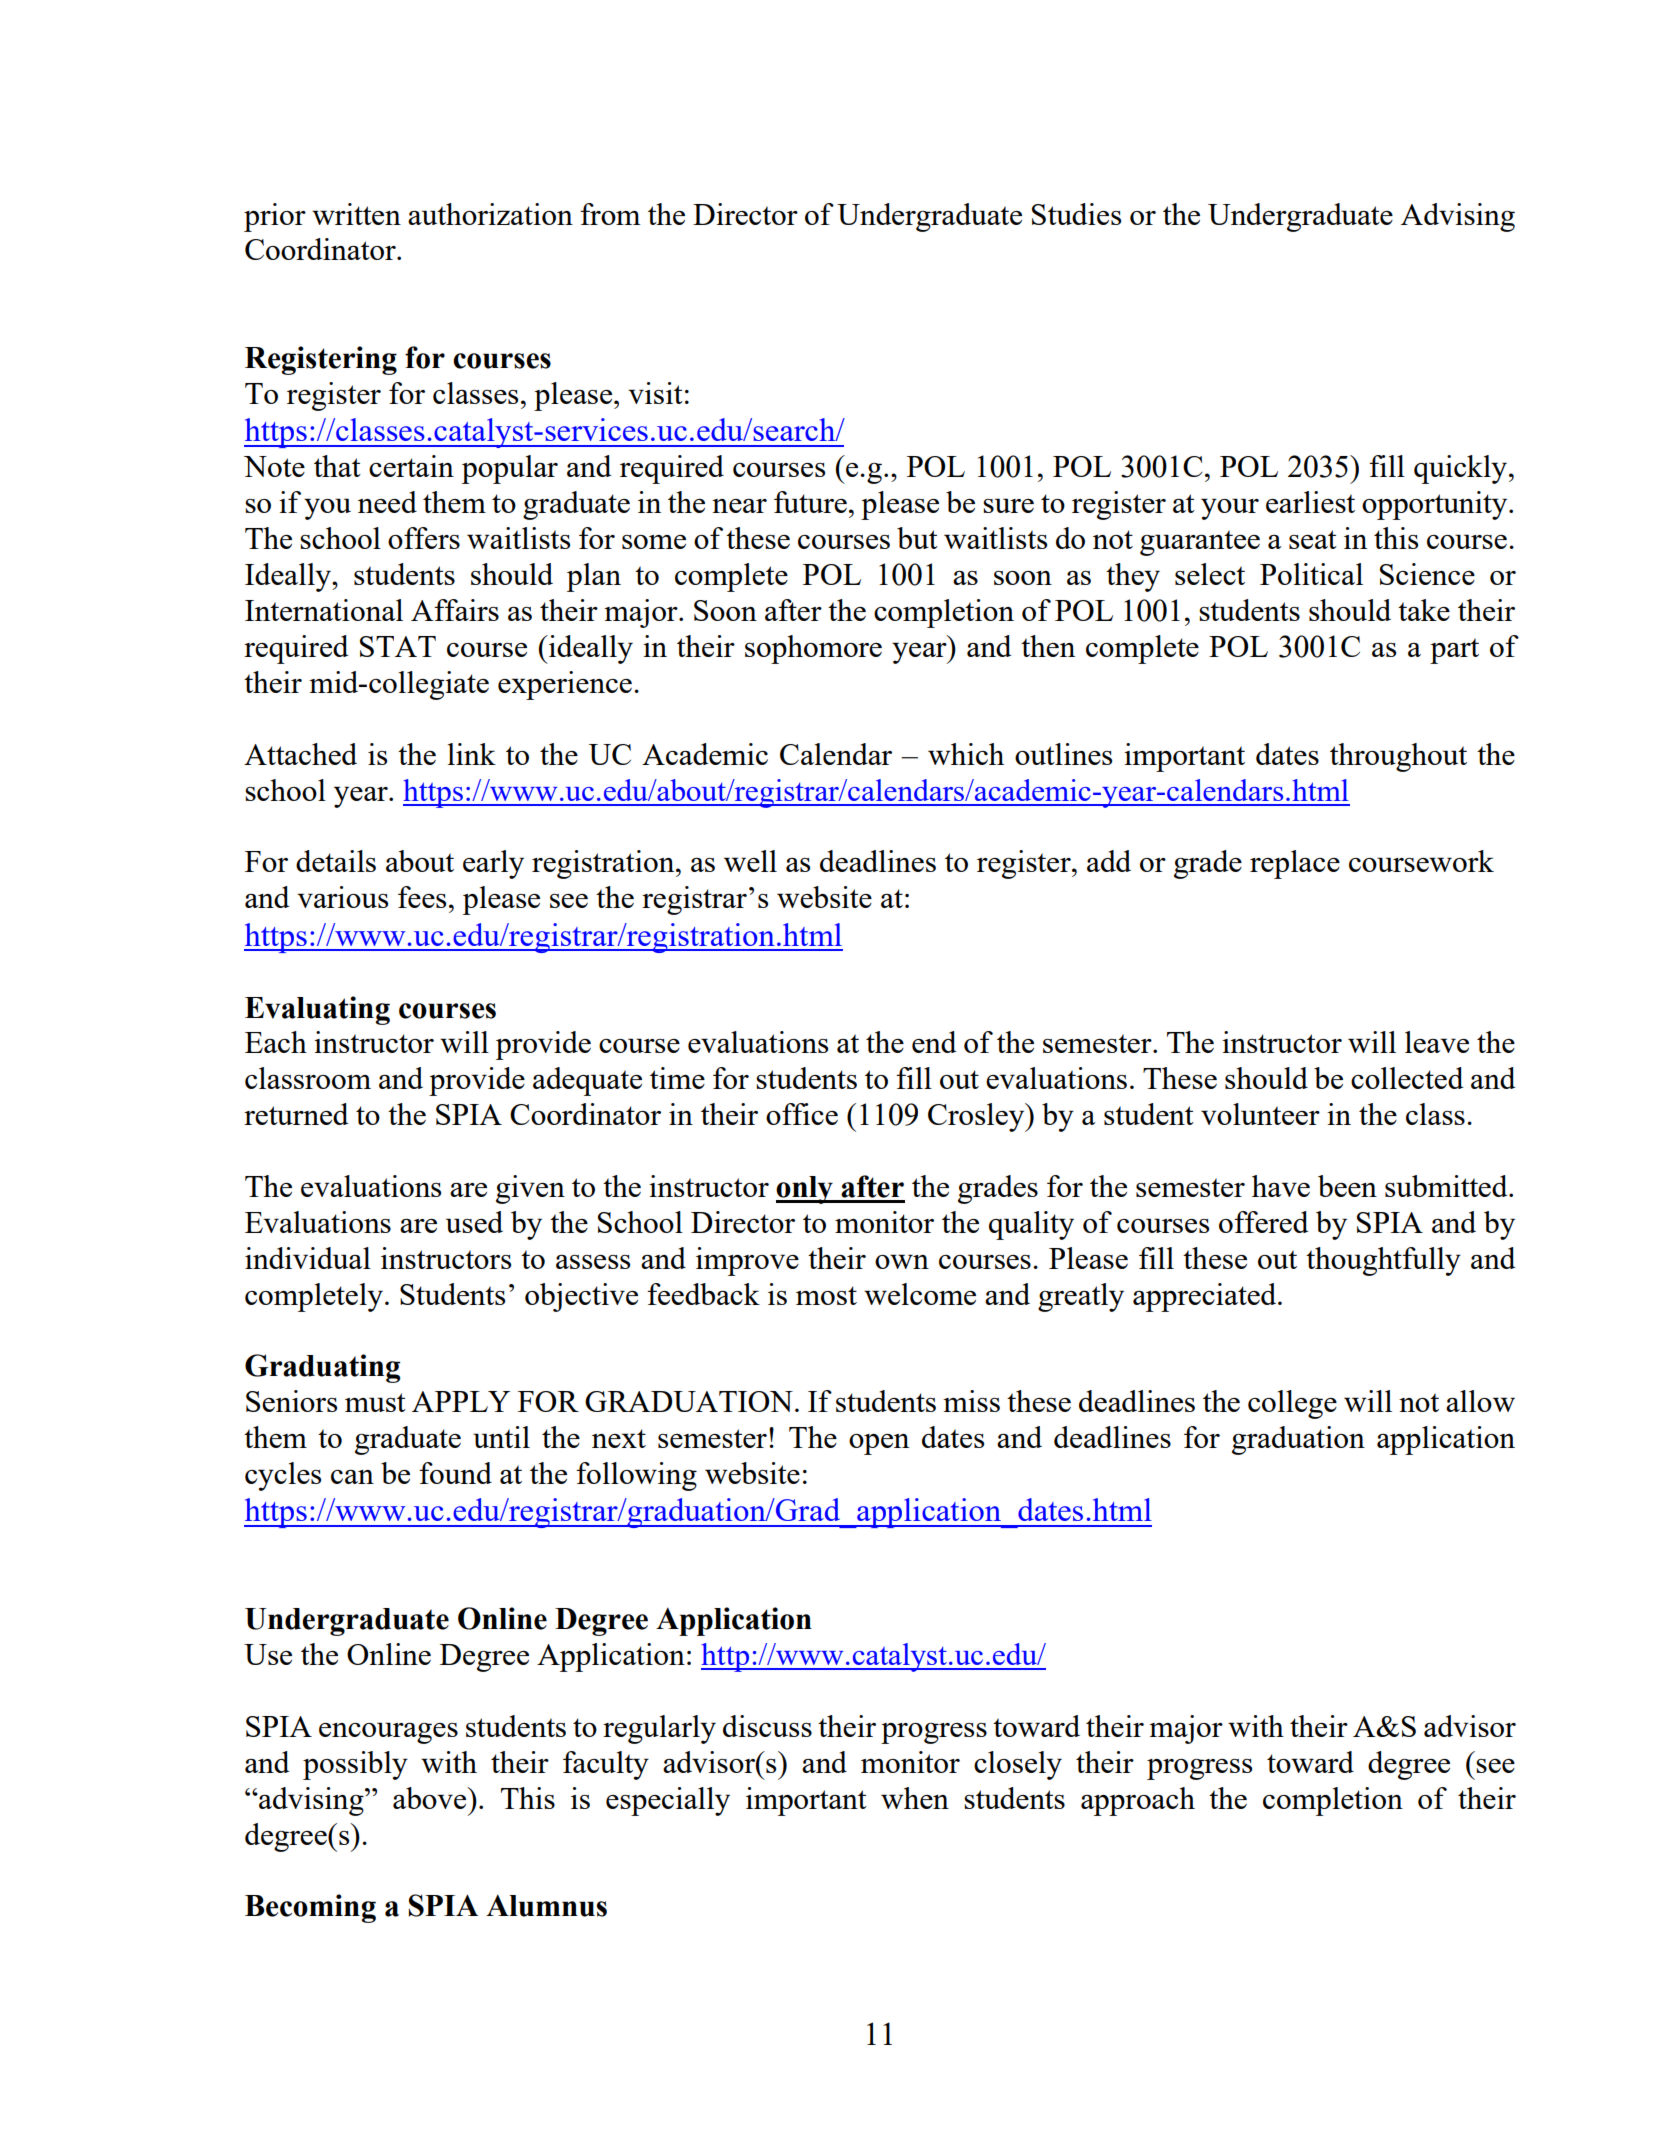  What do you see at coordinates (398, 646) in the screenshot?
I see `STAT` at bounding box center [398, 646].
